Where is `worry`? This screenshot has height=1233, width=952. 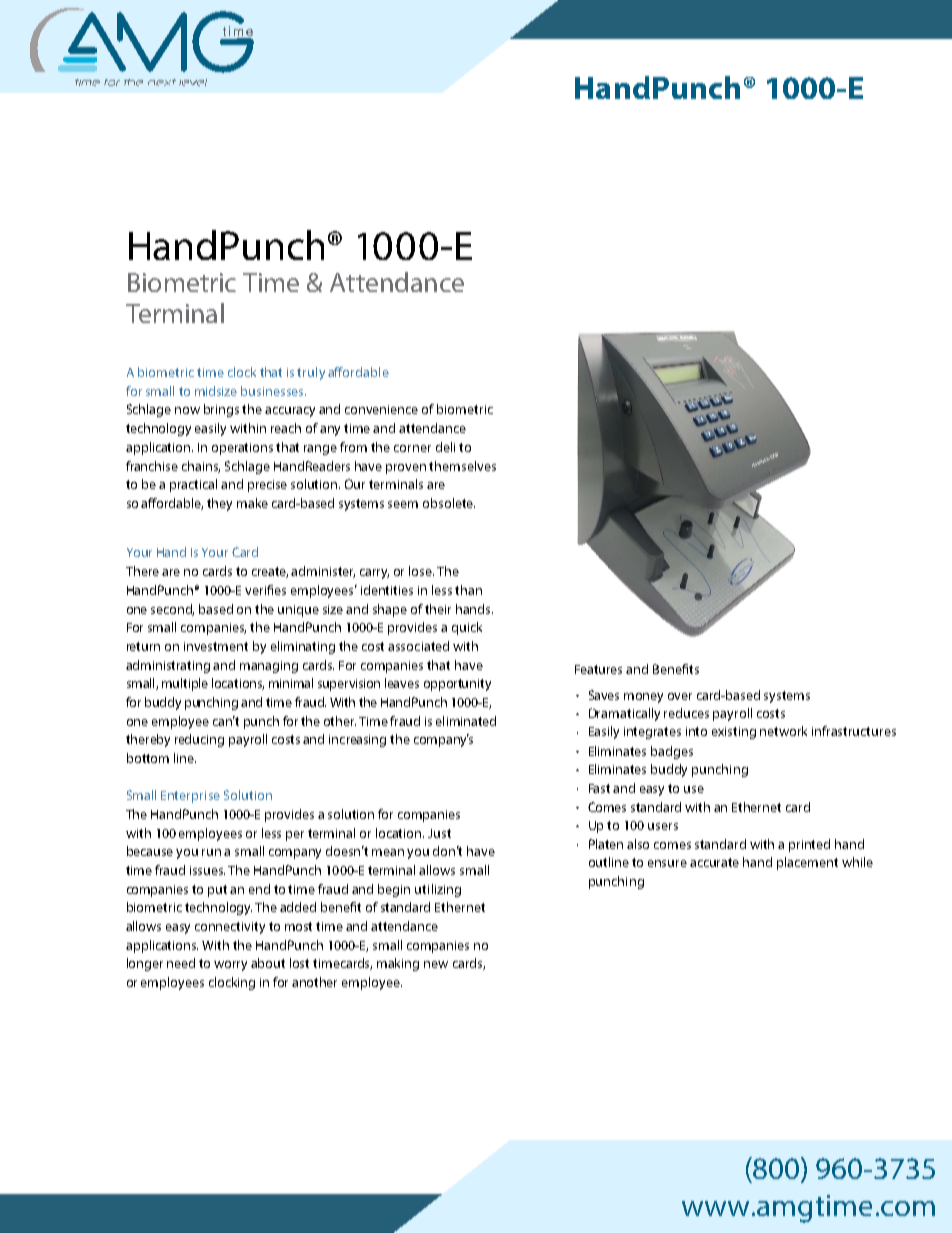
worry is located at coordinates (230, 966).
